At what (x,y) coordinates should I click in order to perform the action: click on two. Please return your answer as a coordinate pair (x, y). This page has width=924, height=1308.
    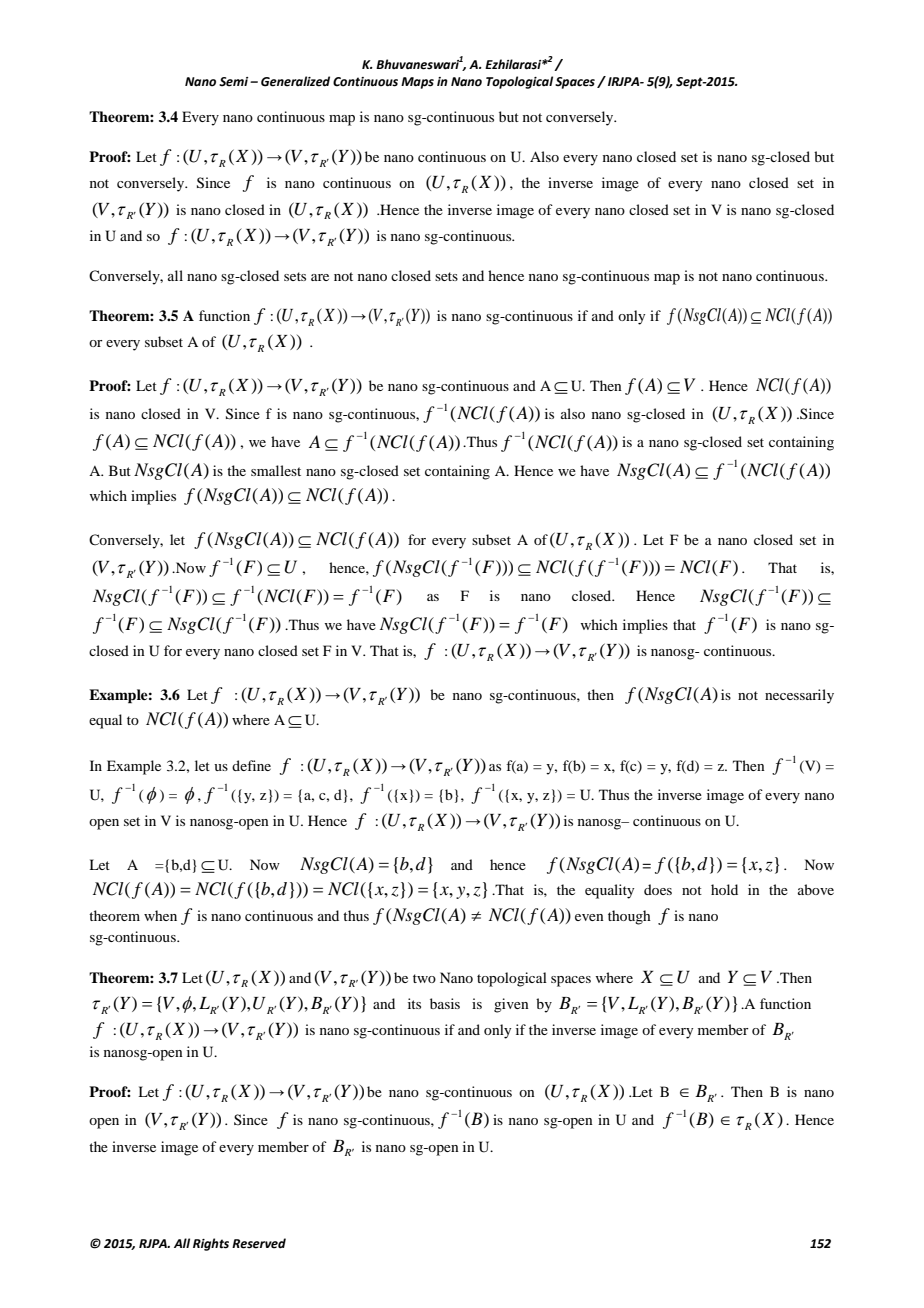
    Looking at the image, I should click on (424, 978).
